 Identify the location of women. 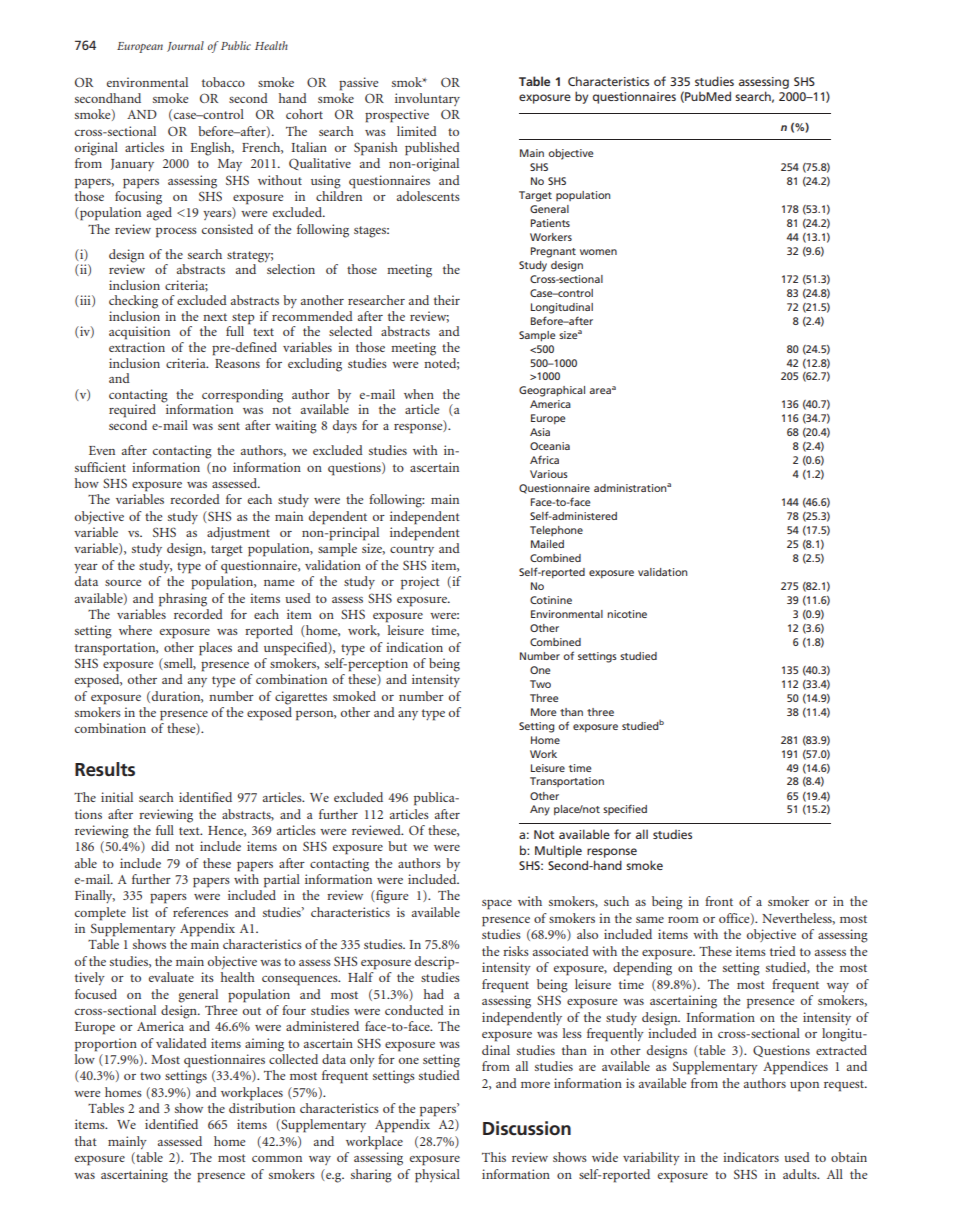
(598, 252).
